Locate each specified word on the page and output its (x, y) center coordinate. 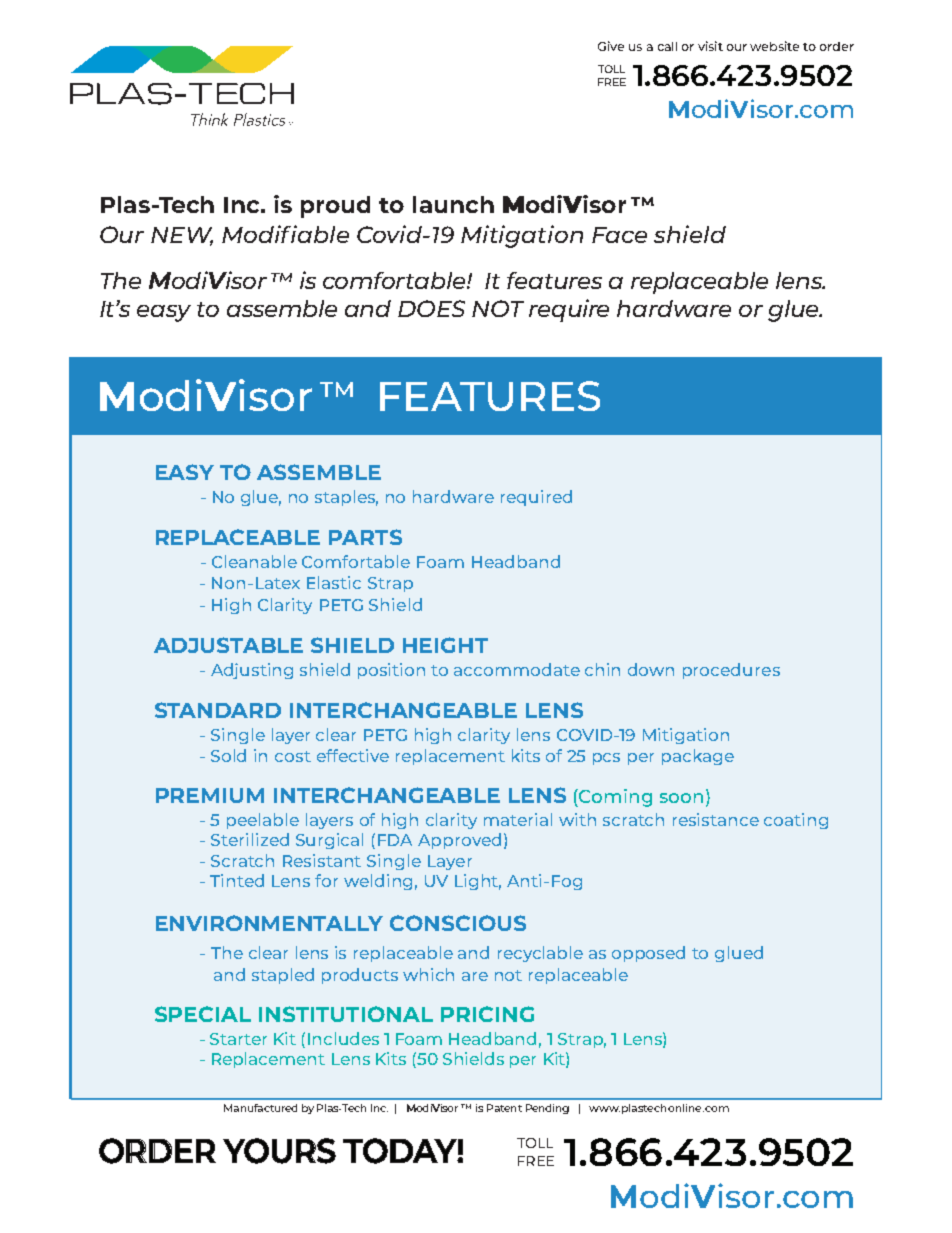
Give (611, 46)
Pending (547, 1109)
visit (710, 46)
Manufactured (260, 1108)
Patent (504, 1108)
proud (335, 207)
